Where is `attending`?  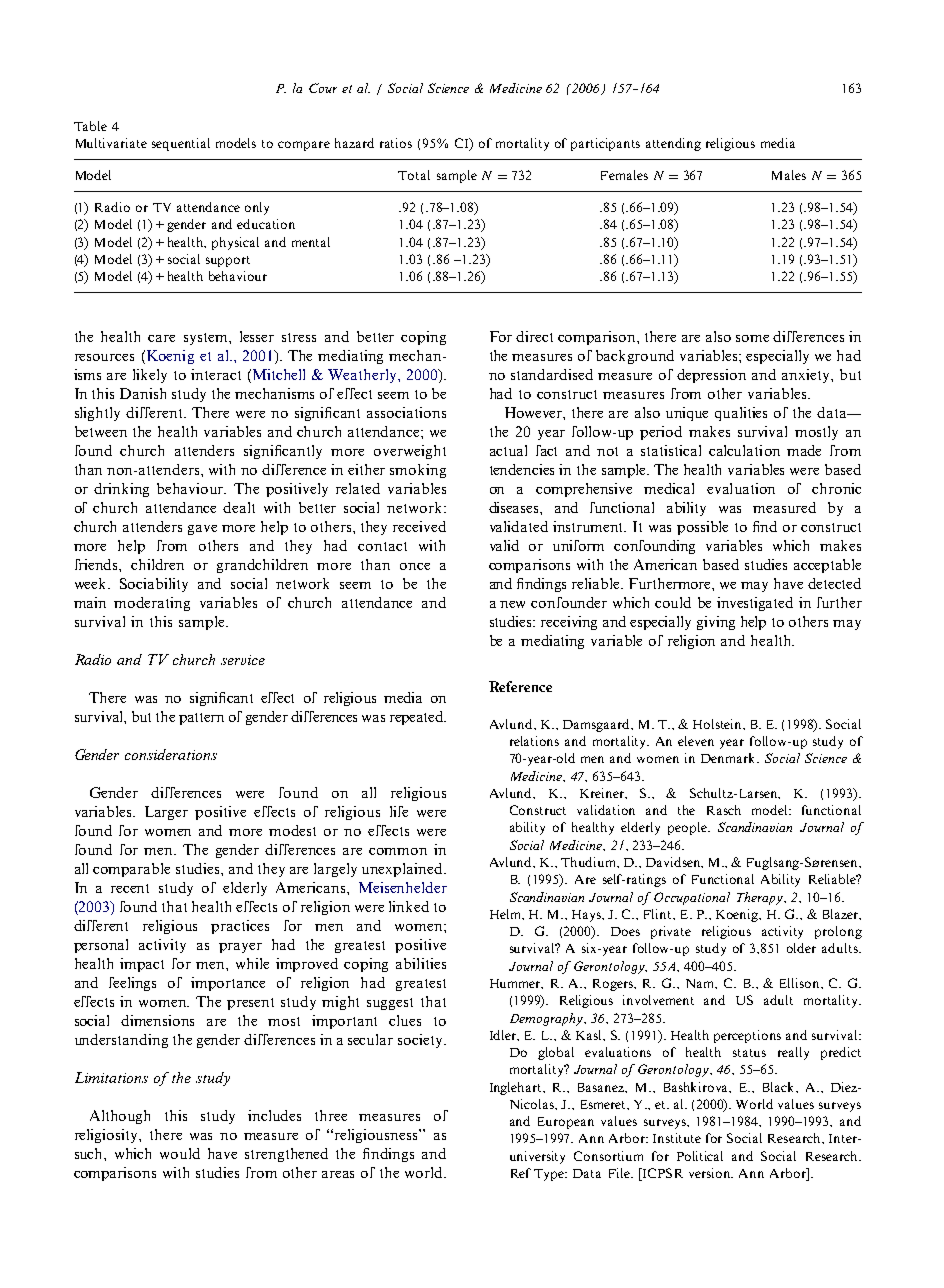
attending is located at coordinates (673, 144).
